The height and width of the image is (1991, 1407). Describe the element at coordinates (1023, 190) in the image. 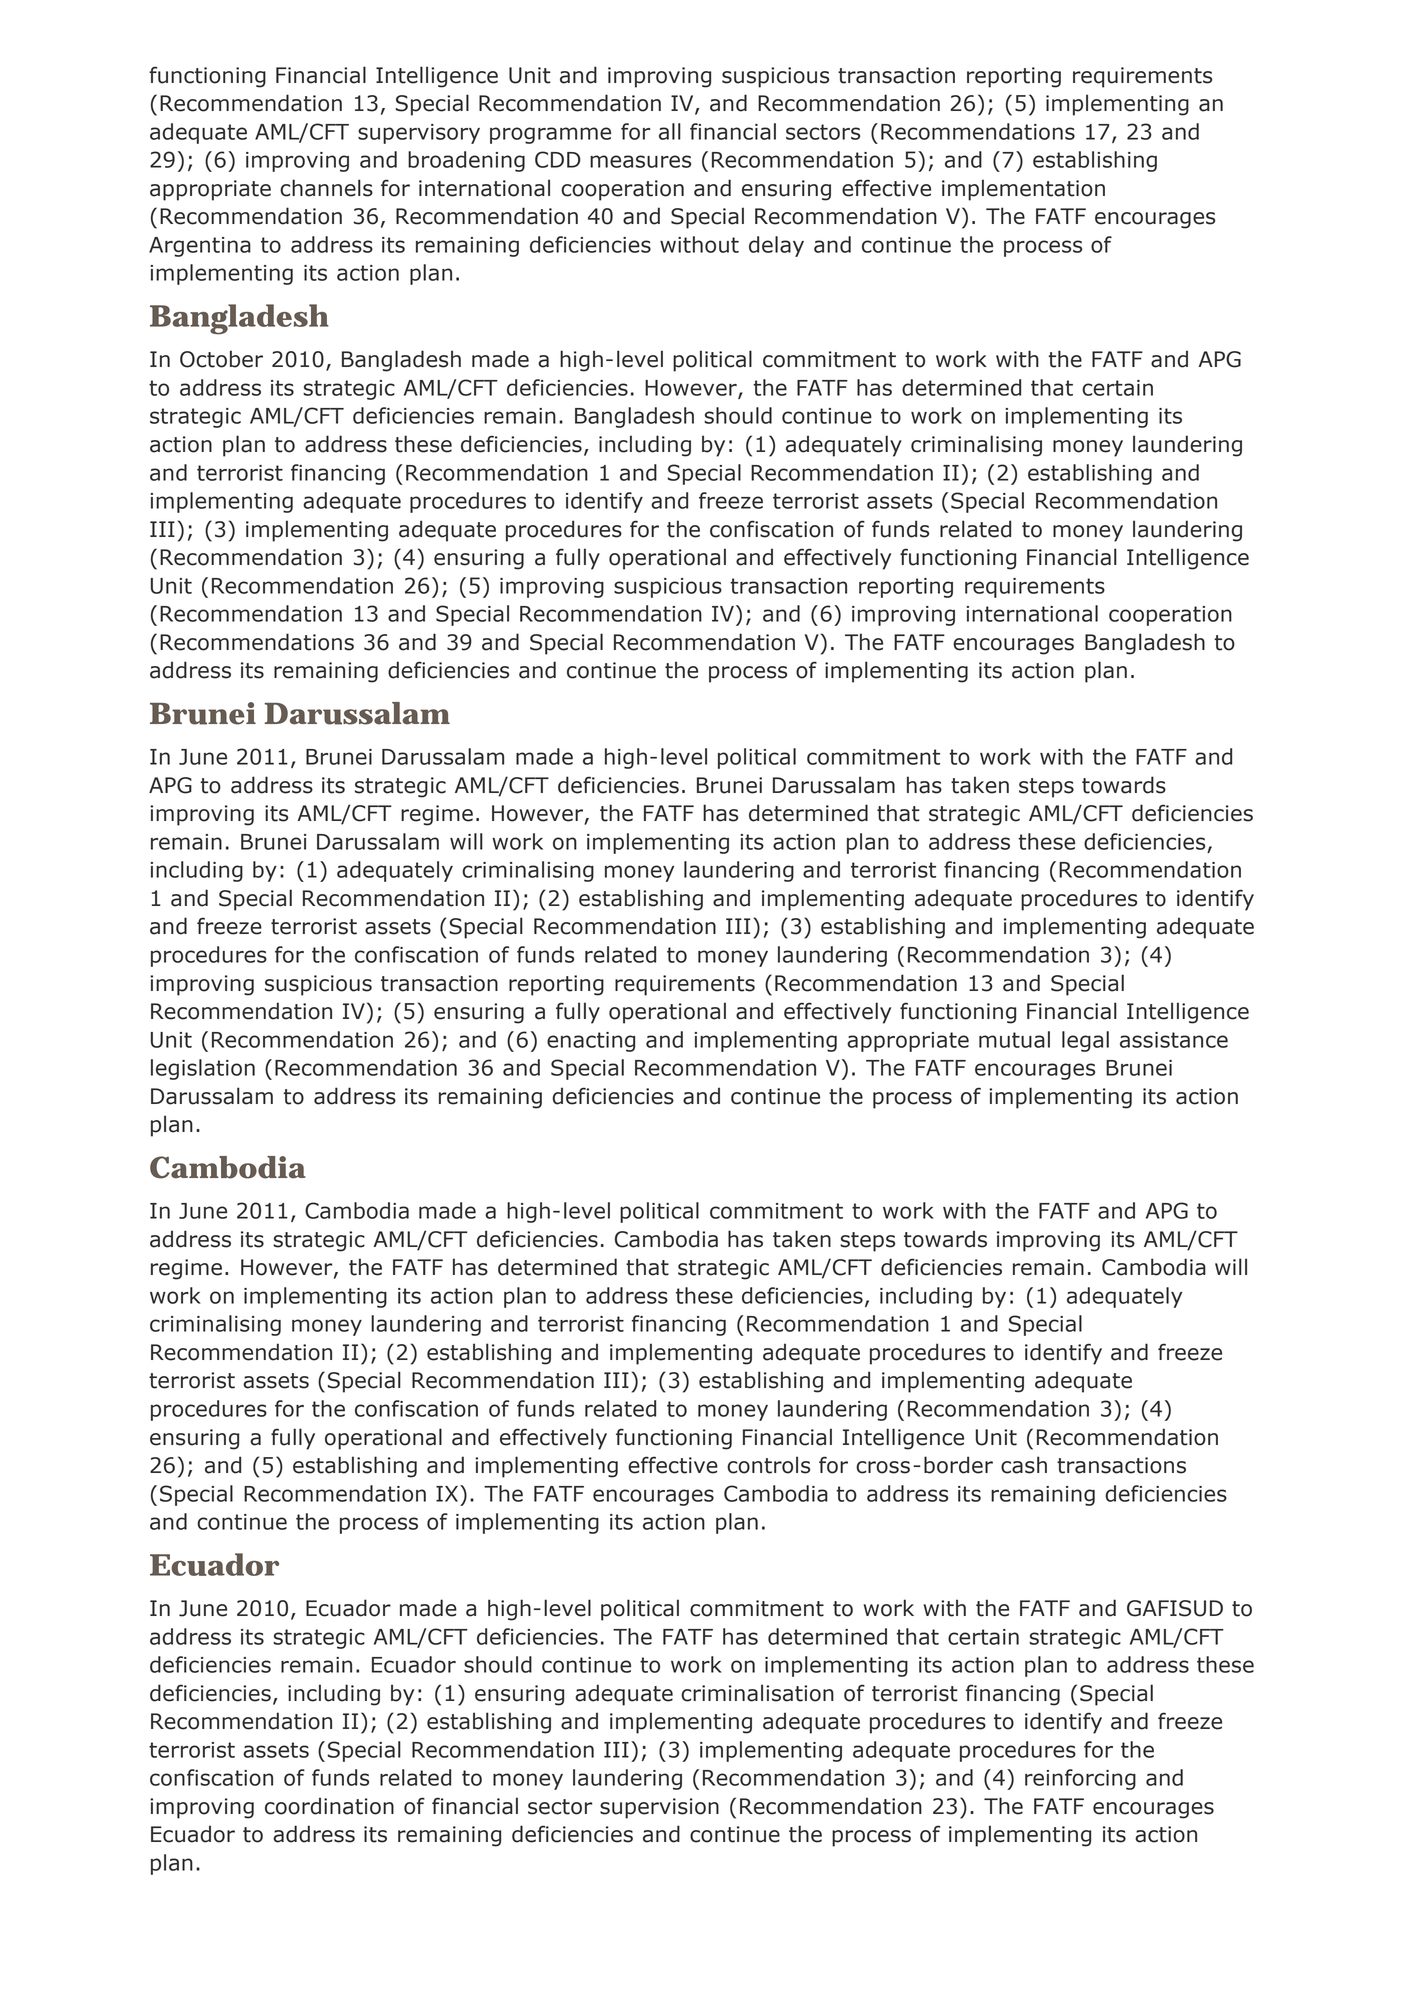

I see `implementation` at that location.
